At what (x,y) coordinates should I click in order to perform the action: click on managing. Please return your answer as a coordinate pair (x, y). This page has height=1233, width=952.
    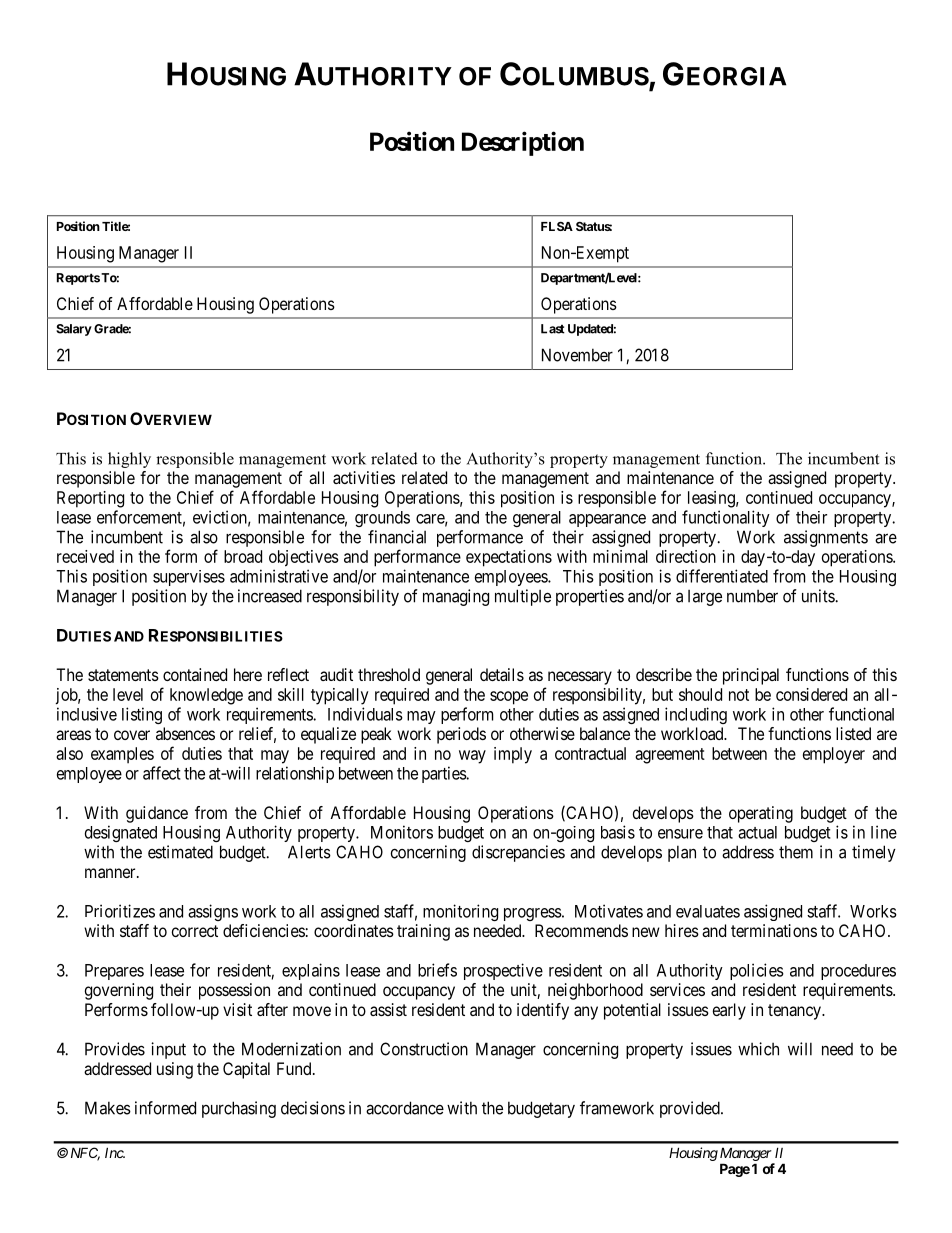
    Looking at the image, I should click on (456, 597).
